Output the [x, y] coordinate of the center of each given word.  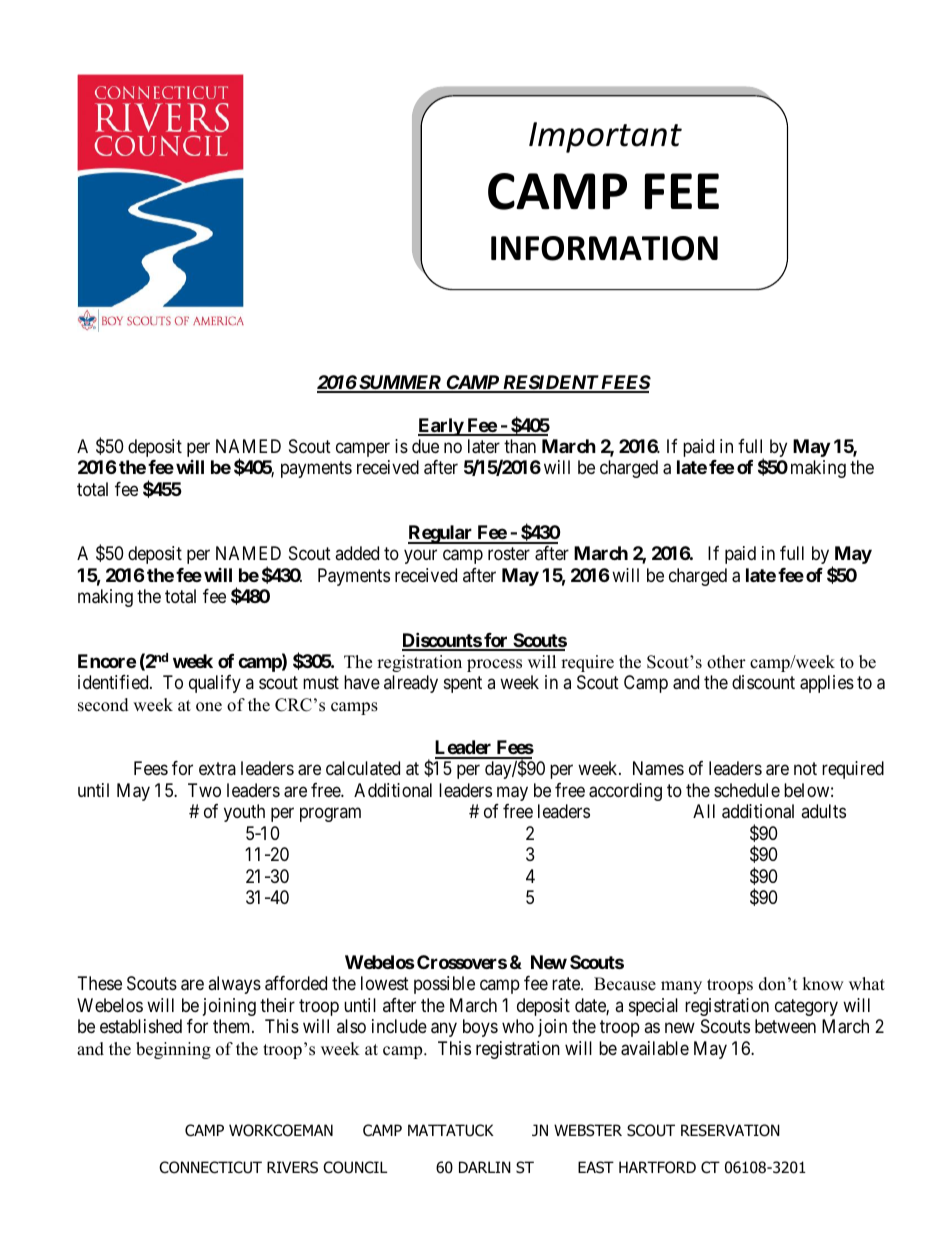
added [357, 553]
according [625, 792]
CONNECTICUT [210, 1167]
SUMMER [400, 383]
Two [204, 790]
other [726, 662]
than [520, 446]
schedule [747, 790]
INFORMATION [604, 248]
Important [605, 137]
